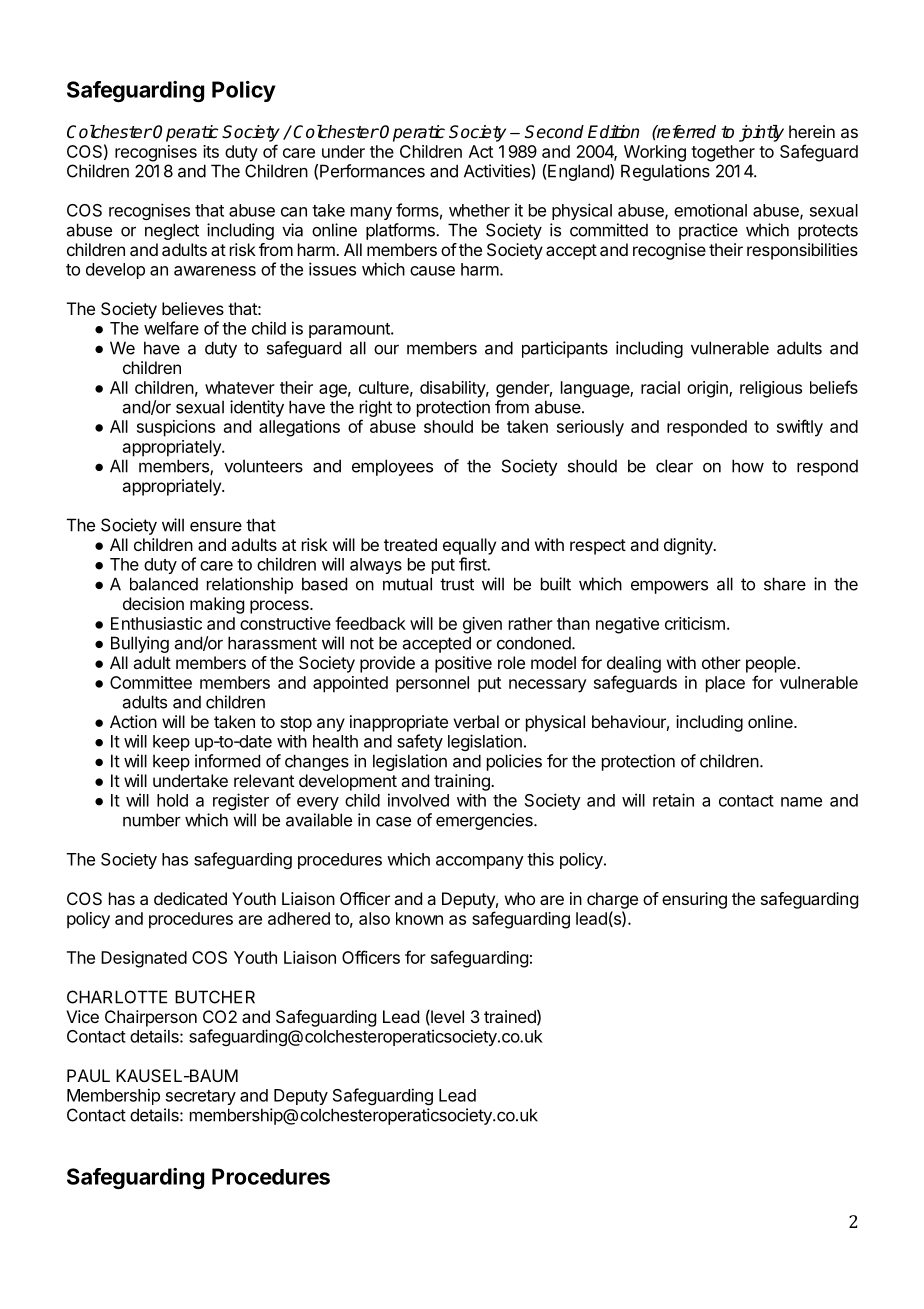 The image size is (924, 1309). What do you see at coordinates (201, 1097) in the screenshot?
I see `secretary` at bounding box center [201, 1097].
